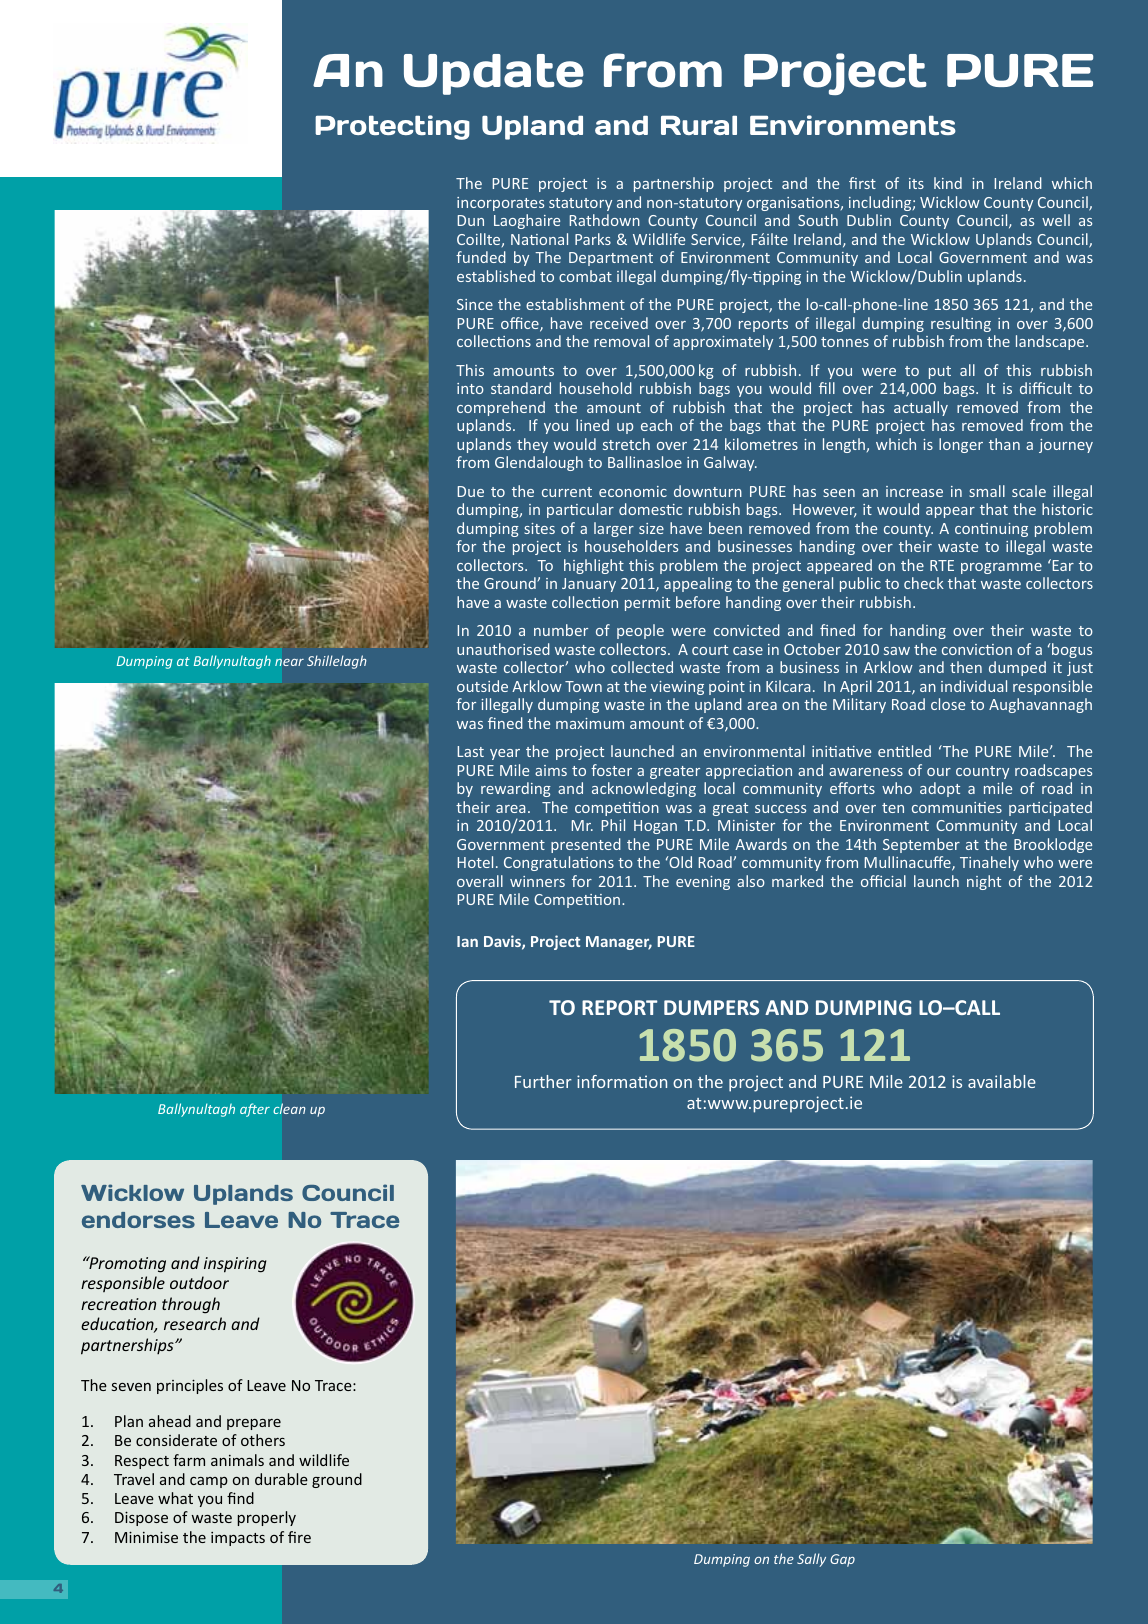 Image resolution: width=1148 pixels, height=1624 pixels. Describe the element at coordinates (957, 807) in the screenshot. I see `communities` at that location.
